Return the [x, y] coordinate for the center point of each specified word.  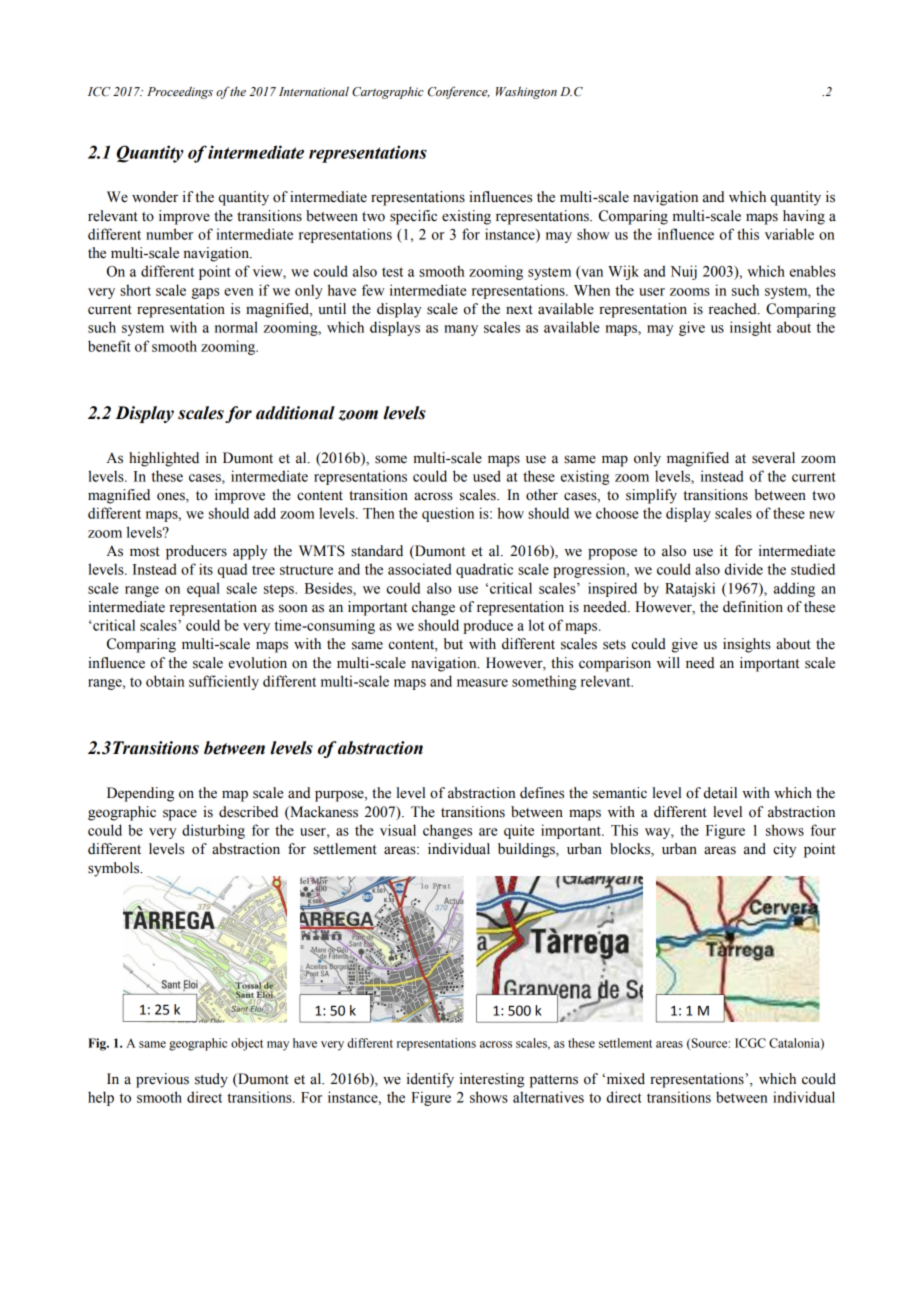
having [804, 217]
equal [203, 589]
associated [419, 569]
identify [430, 1080]
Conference [459, 92]
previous [162, 1080]
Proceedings [180, 93]
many [461, 330]
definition [753, 607]
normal [236, 327]
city [784, 850]
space [180, 815]
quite [519, 831]
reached [734, 309]
